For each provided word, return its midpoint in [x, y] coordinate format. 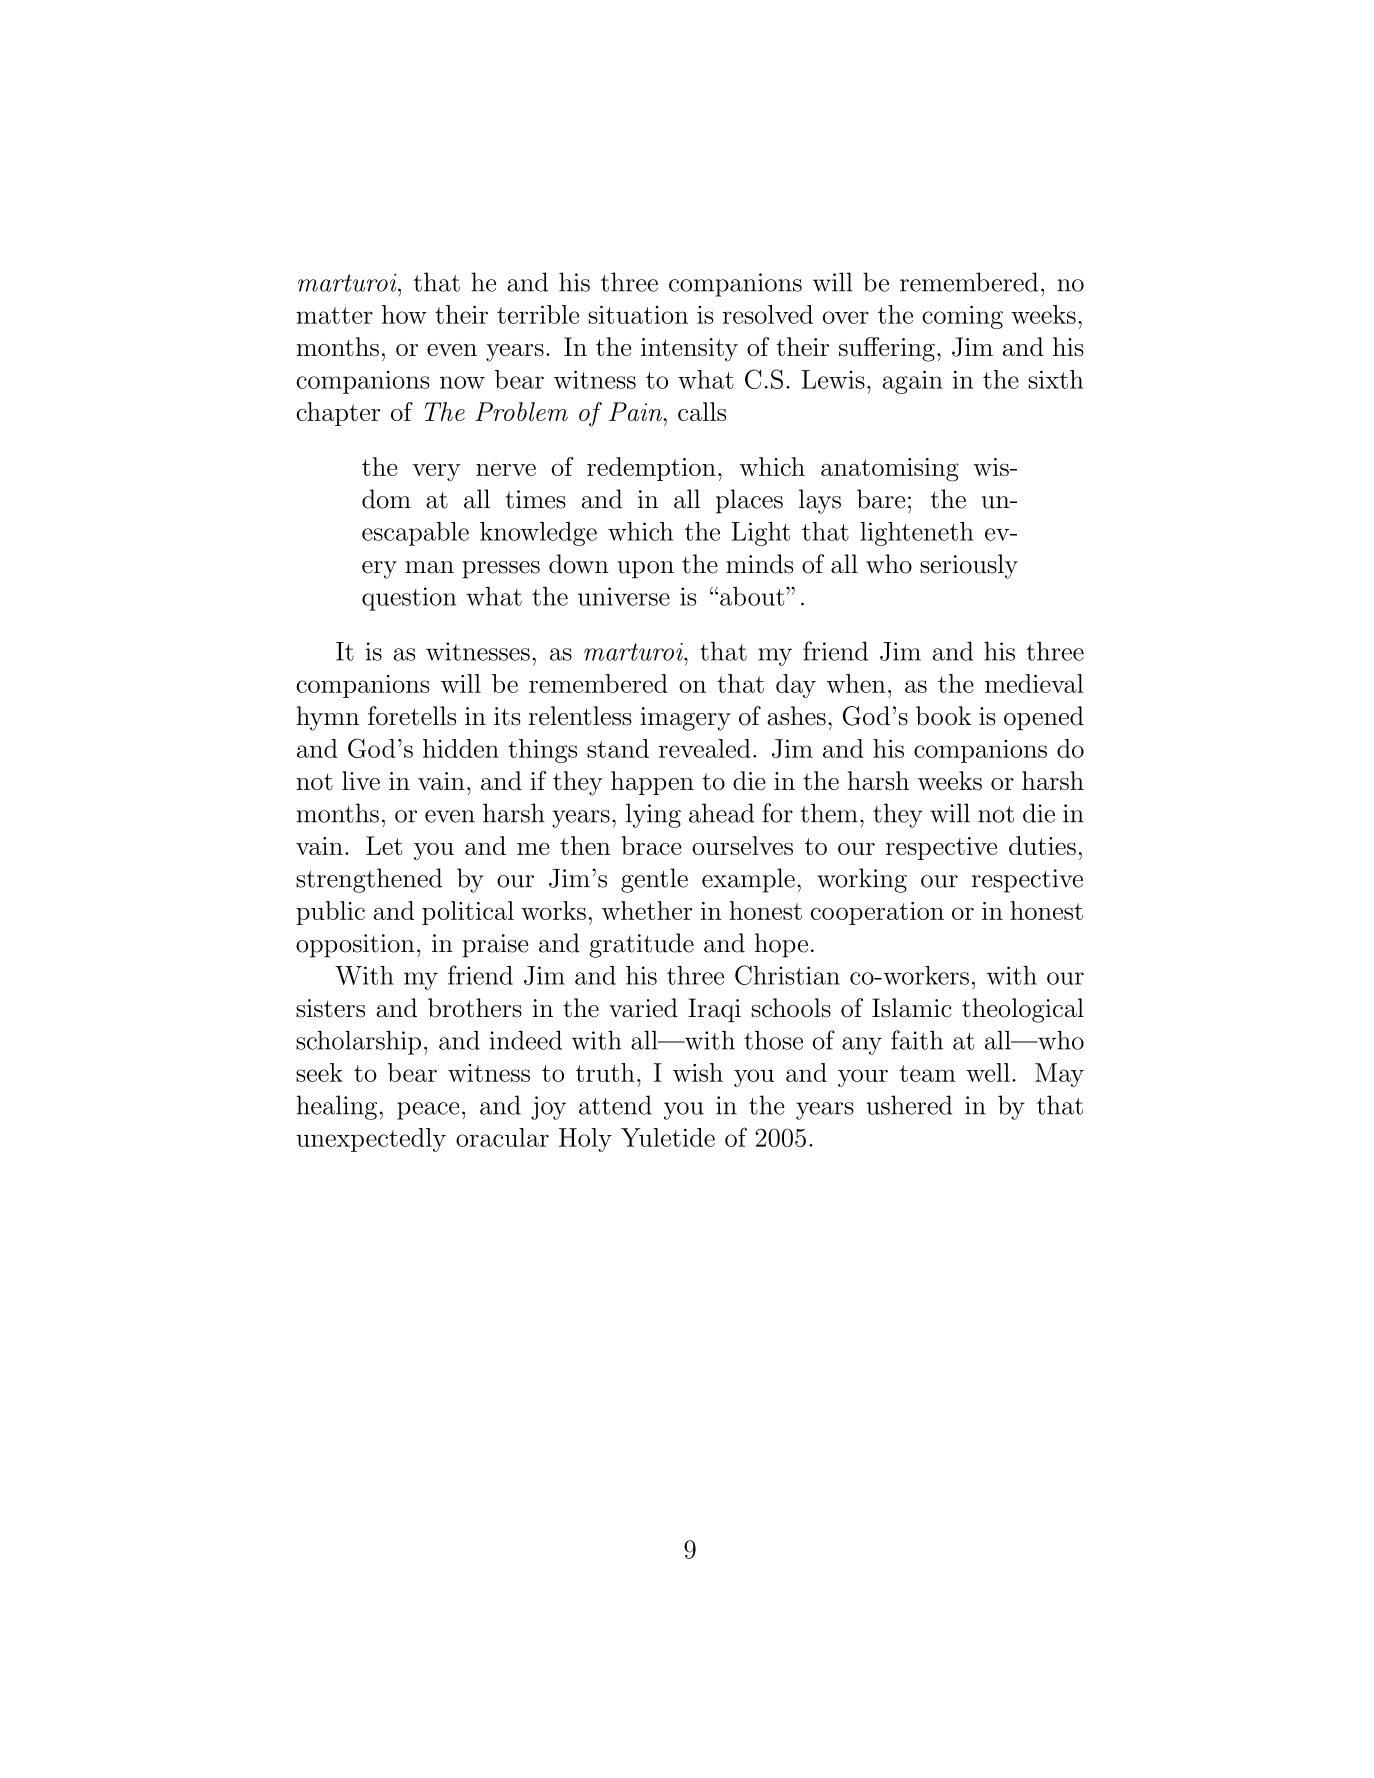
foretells [412, 716]
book [943, 716]
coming [962, 317]
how [404, 314]
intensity [689, 350]
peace [428, 1111]
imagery [685, 719]
